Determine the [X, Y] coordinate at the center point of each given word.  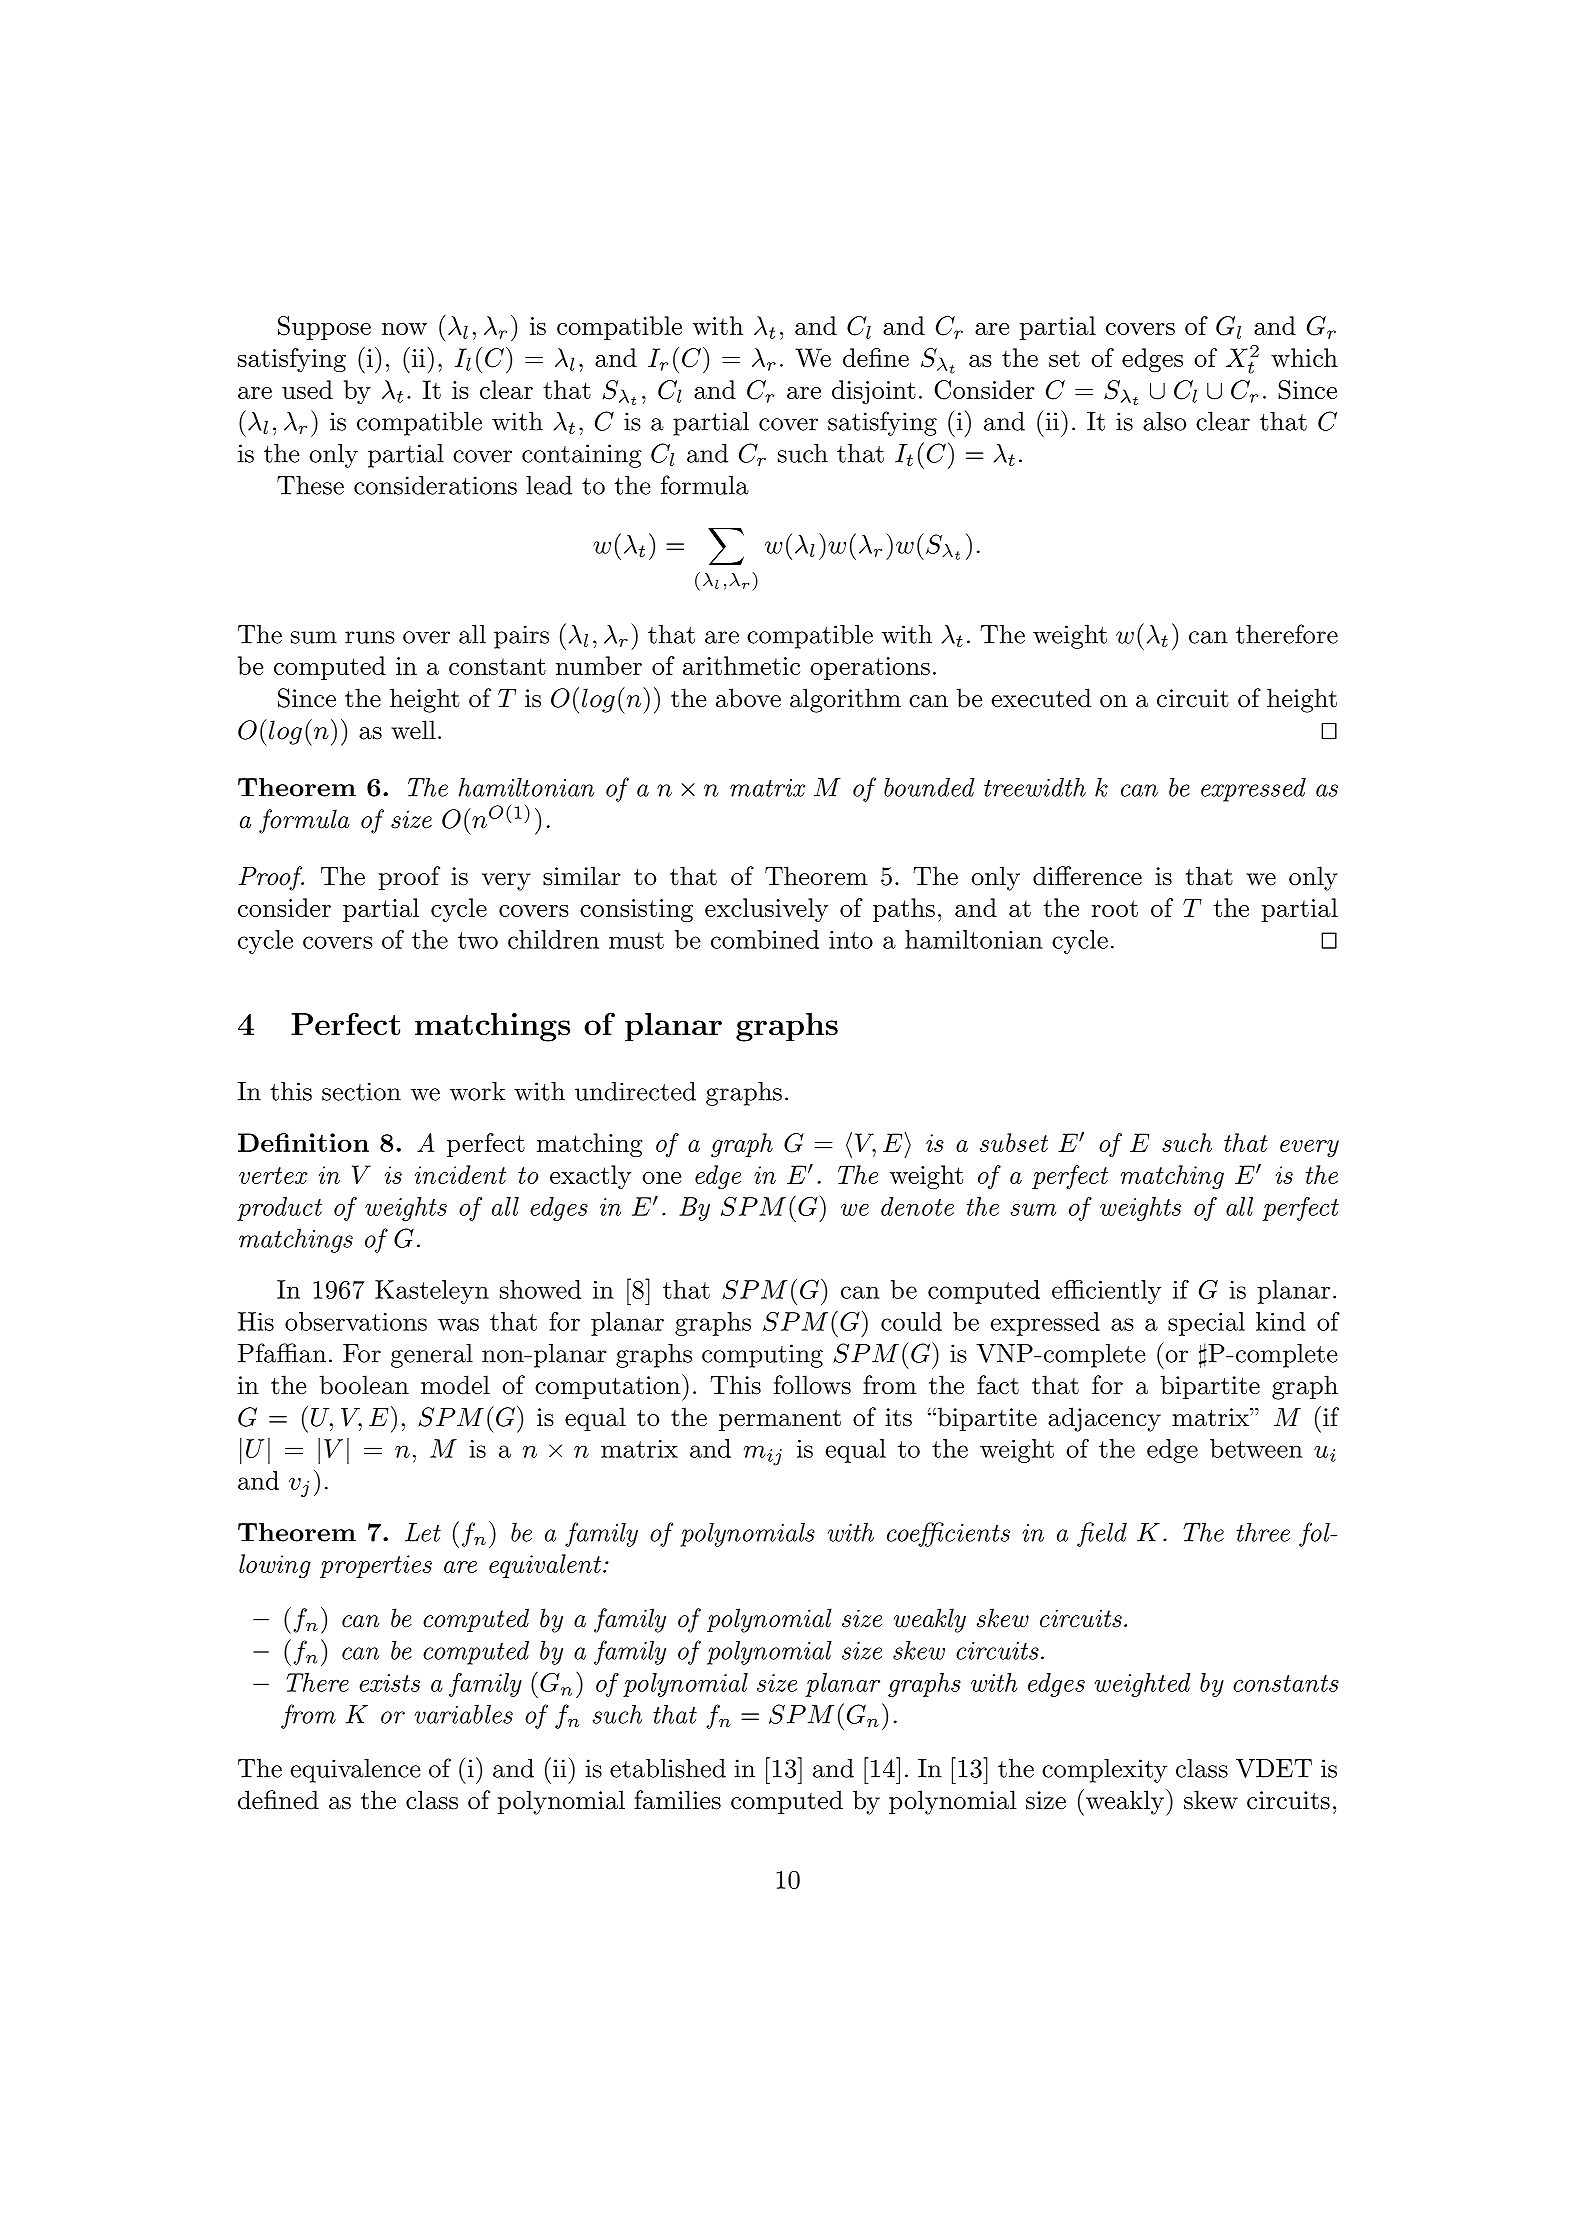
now [404, 329]
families [677, 1800]
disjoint [874, 392]
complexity [1104, 1771]
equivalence [355, 1771]
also [1164, 421]
